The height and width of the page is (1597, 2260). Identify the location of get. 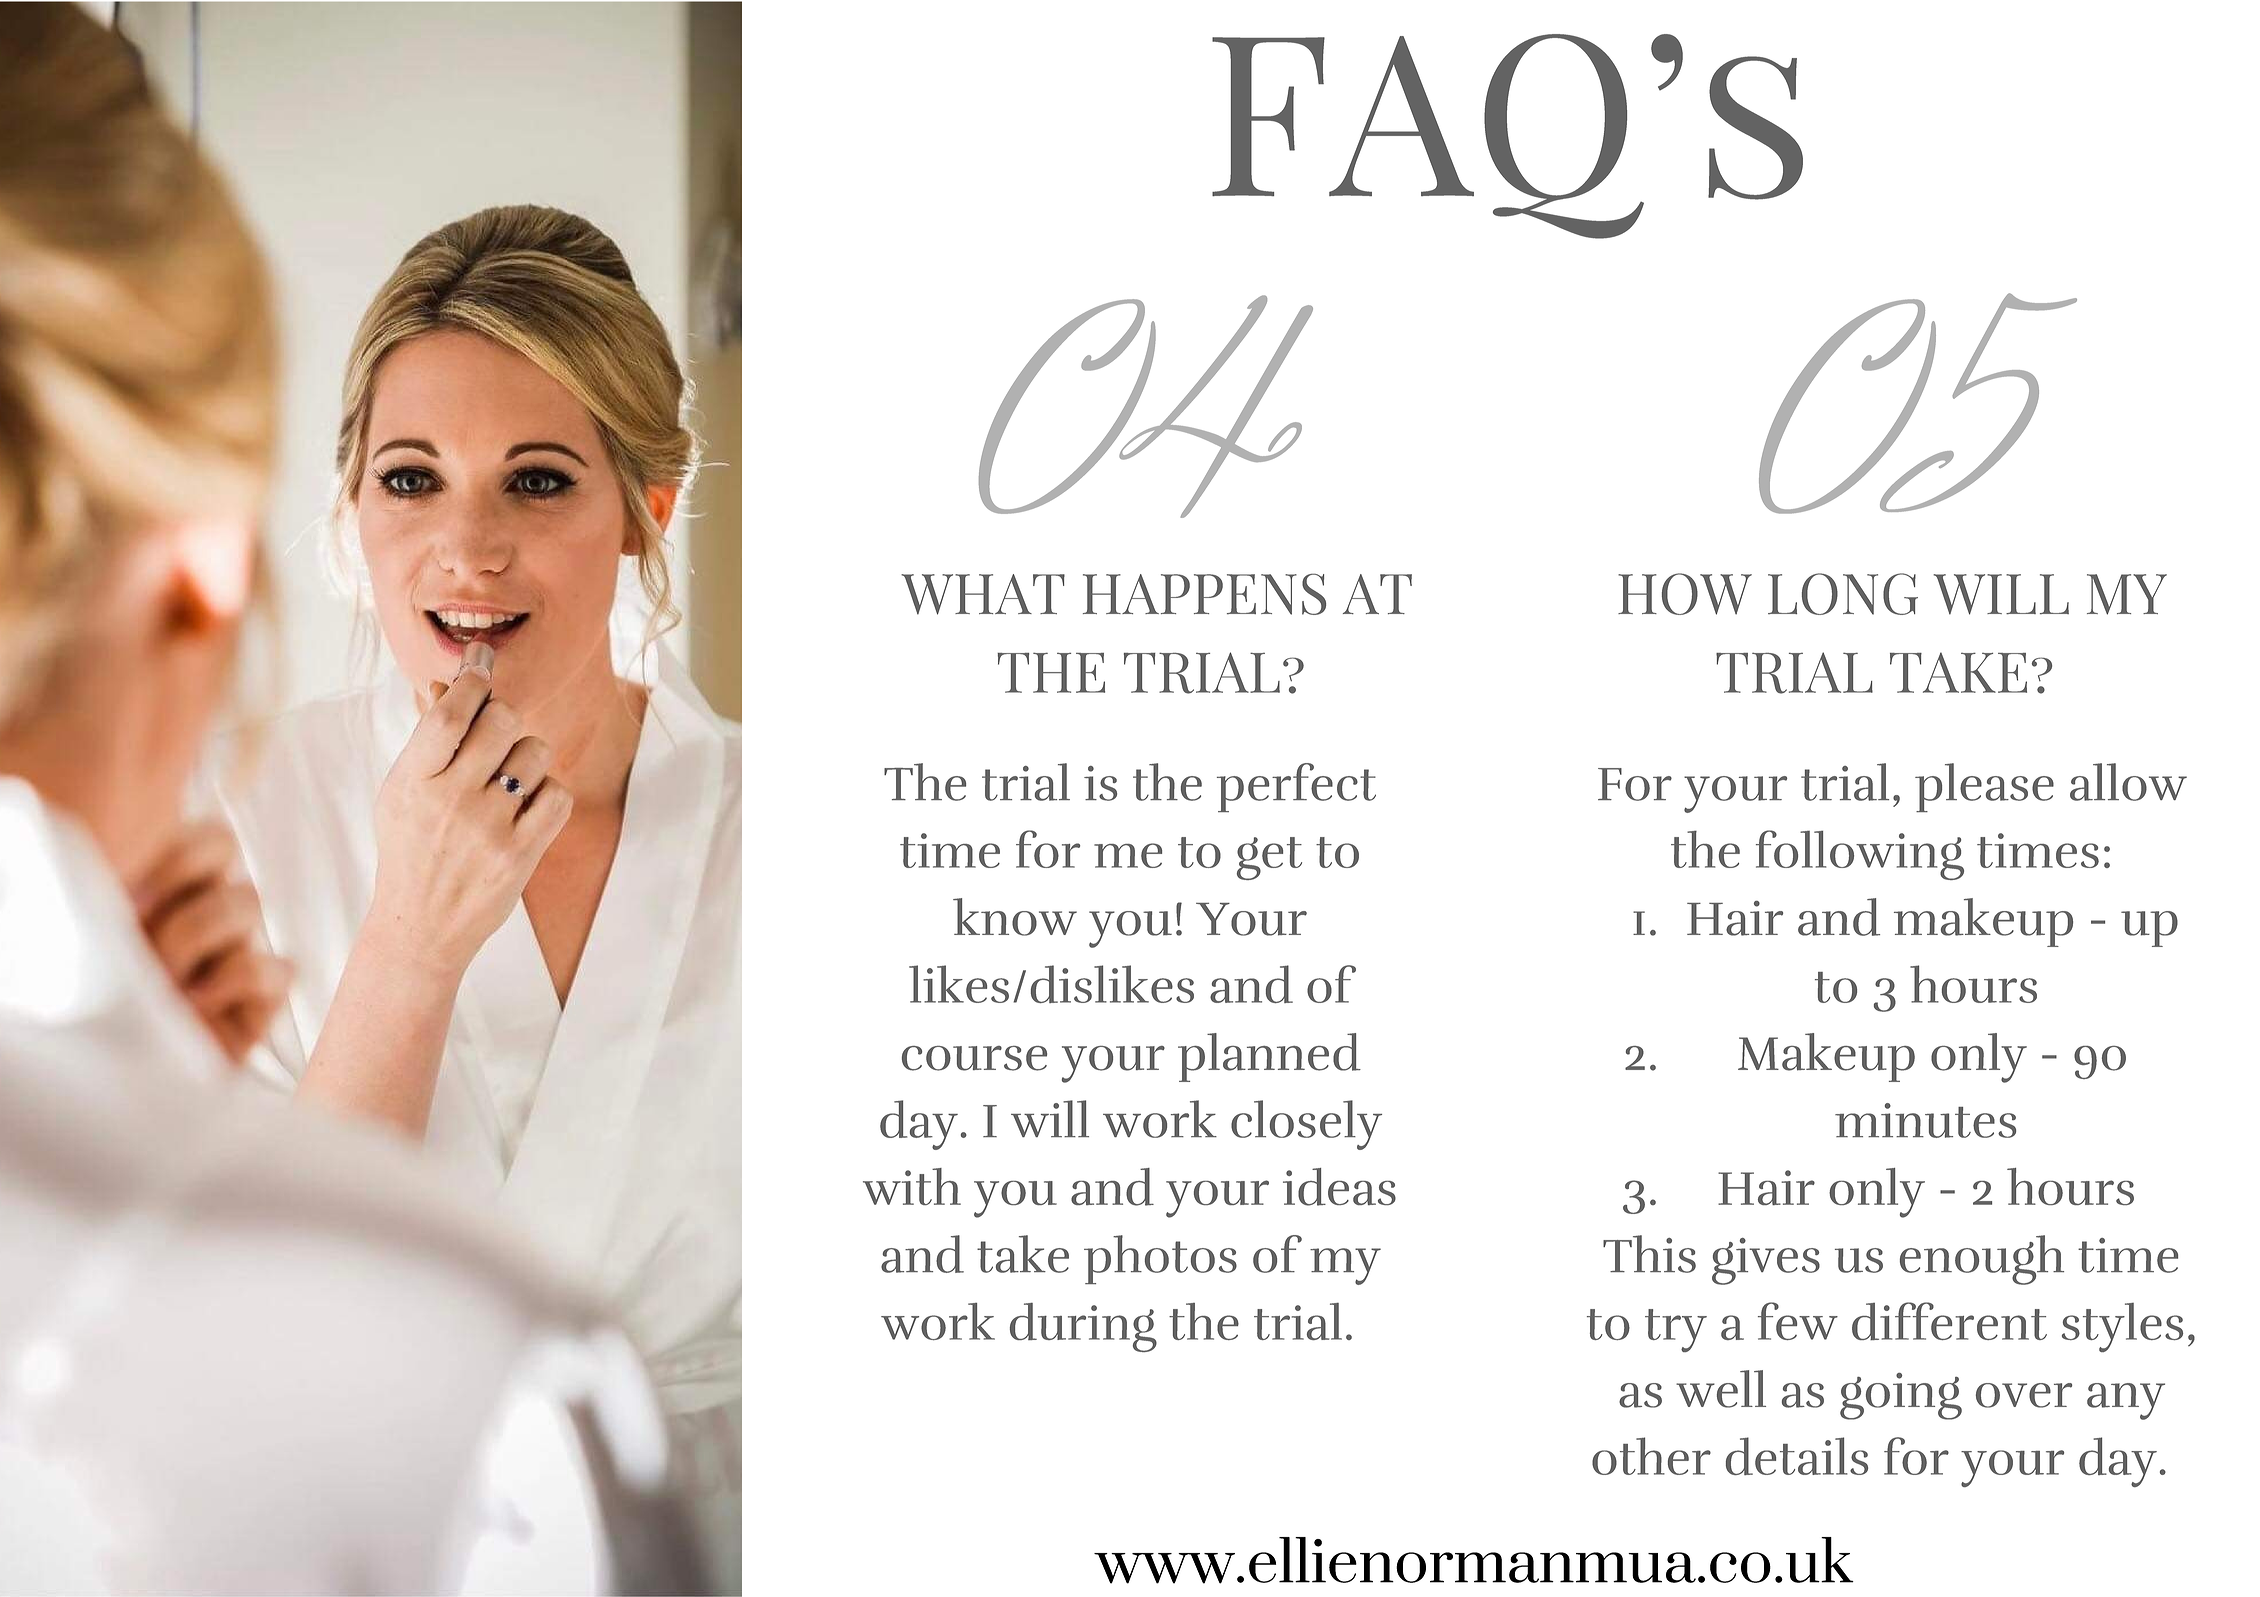
(1269, 858).
